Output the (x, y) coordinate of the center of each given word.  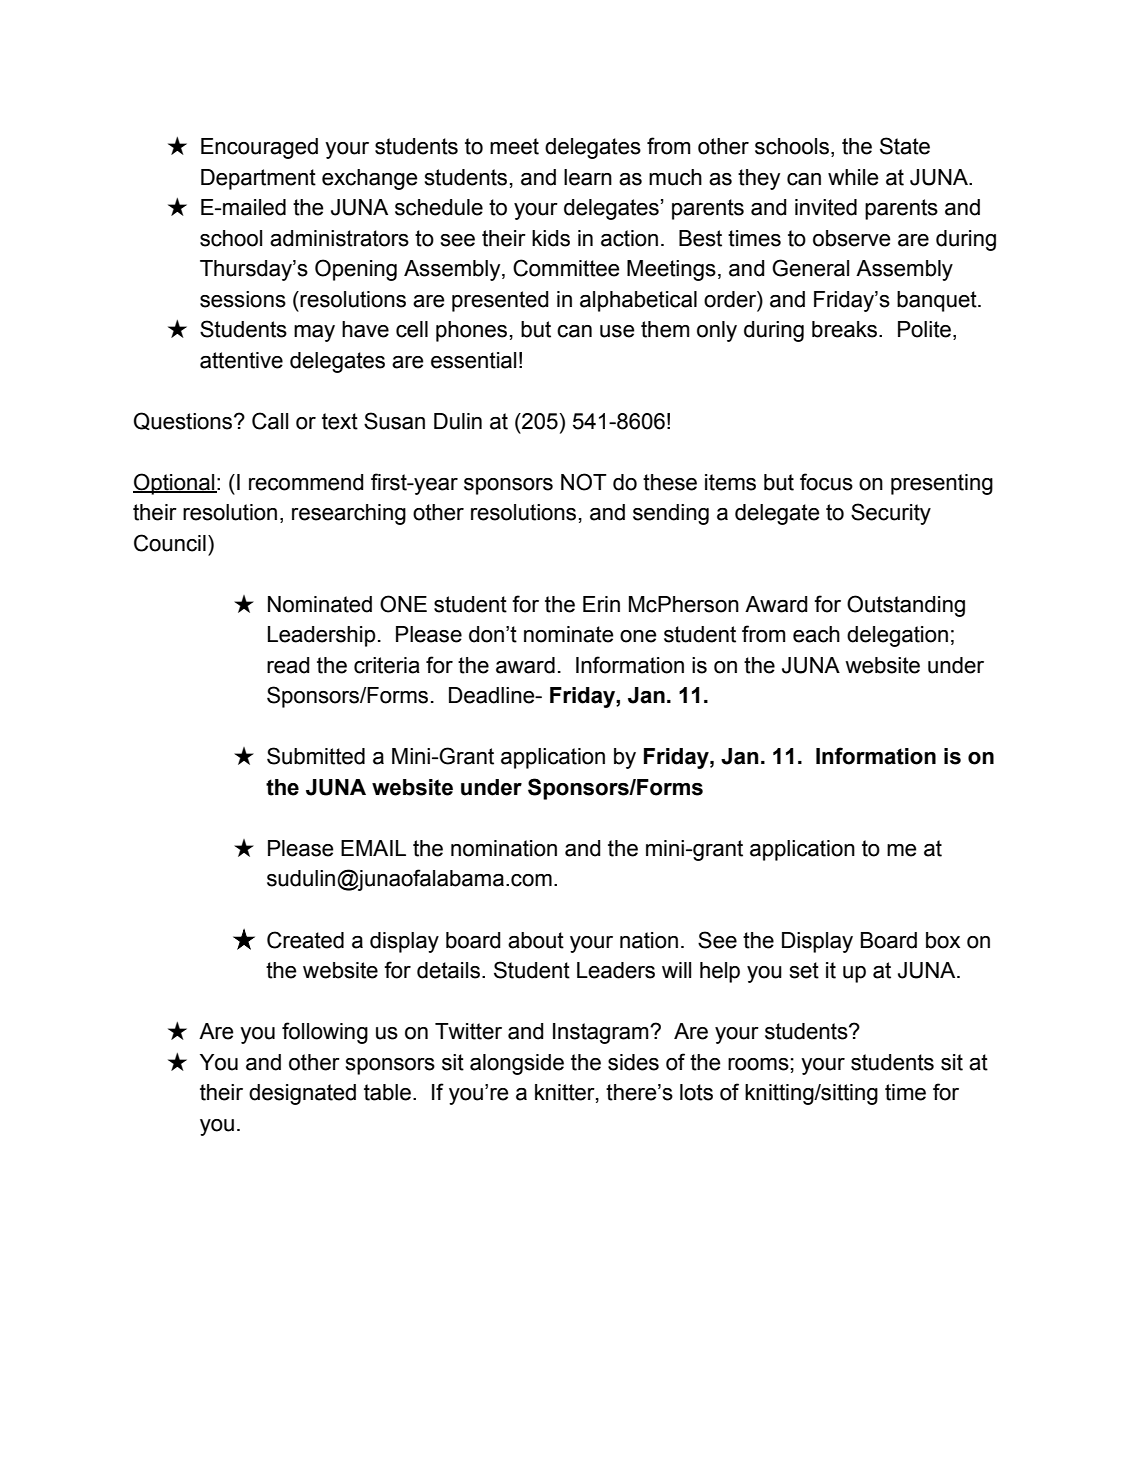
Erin (601, 604)
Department (258, 179)
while (853, 177)
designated (302, 1094)
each (816, 634)
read (288, 665)
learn (588, 177)
